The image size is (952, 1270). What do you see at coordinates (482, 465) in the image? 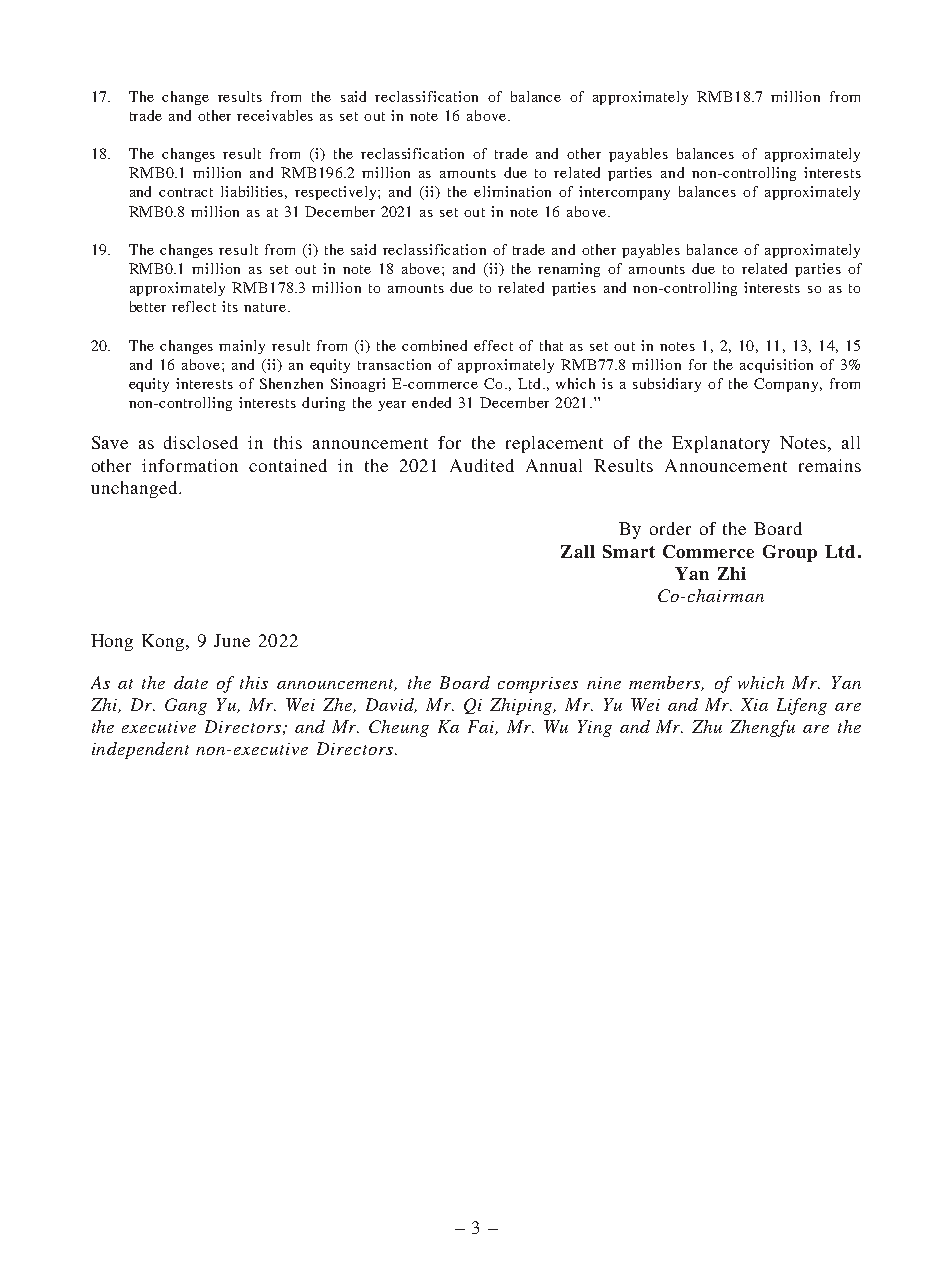
I see `Audited` at bounding box center [482, 465].
